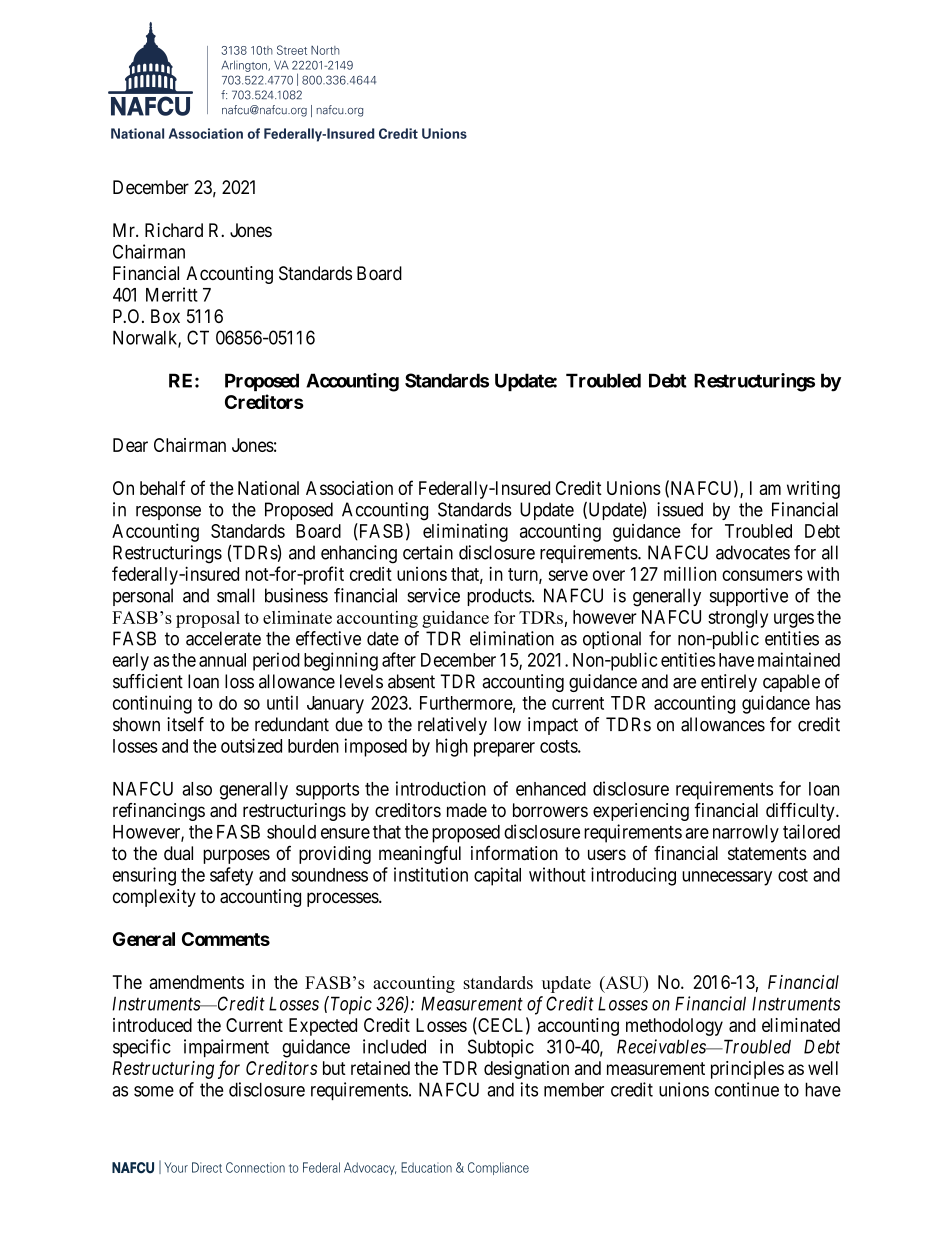  What do you see at coordinates (729, 683) in the screenshot?
I see `entirely` at bounding box center [729, 683].
